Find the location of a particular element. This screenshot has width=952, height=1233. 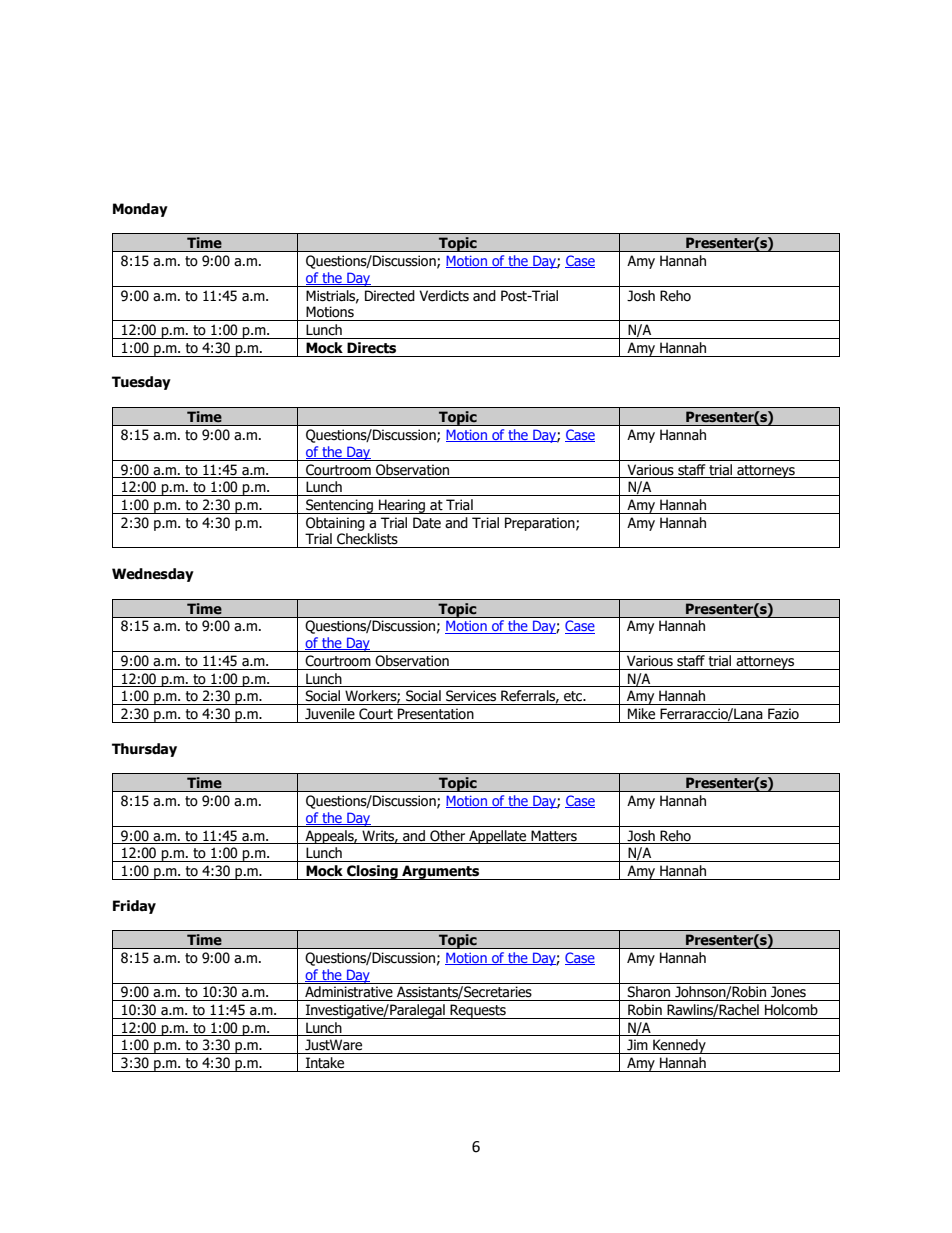

Closing is located at coordinates (372, 872).
